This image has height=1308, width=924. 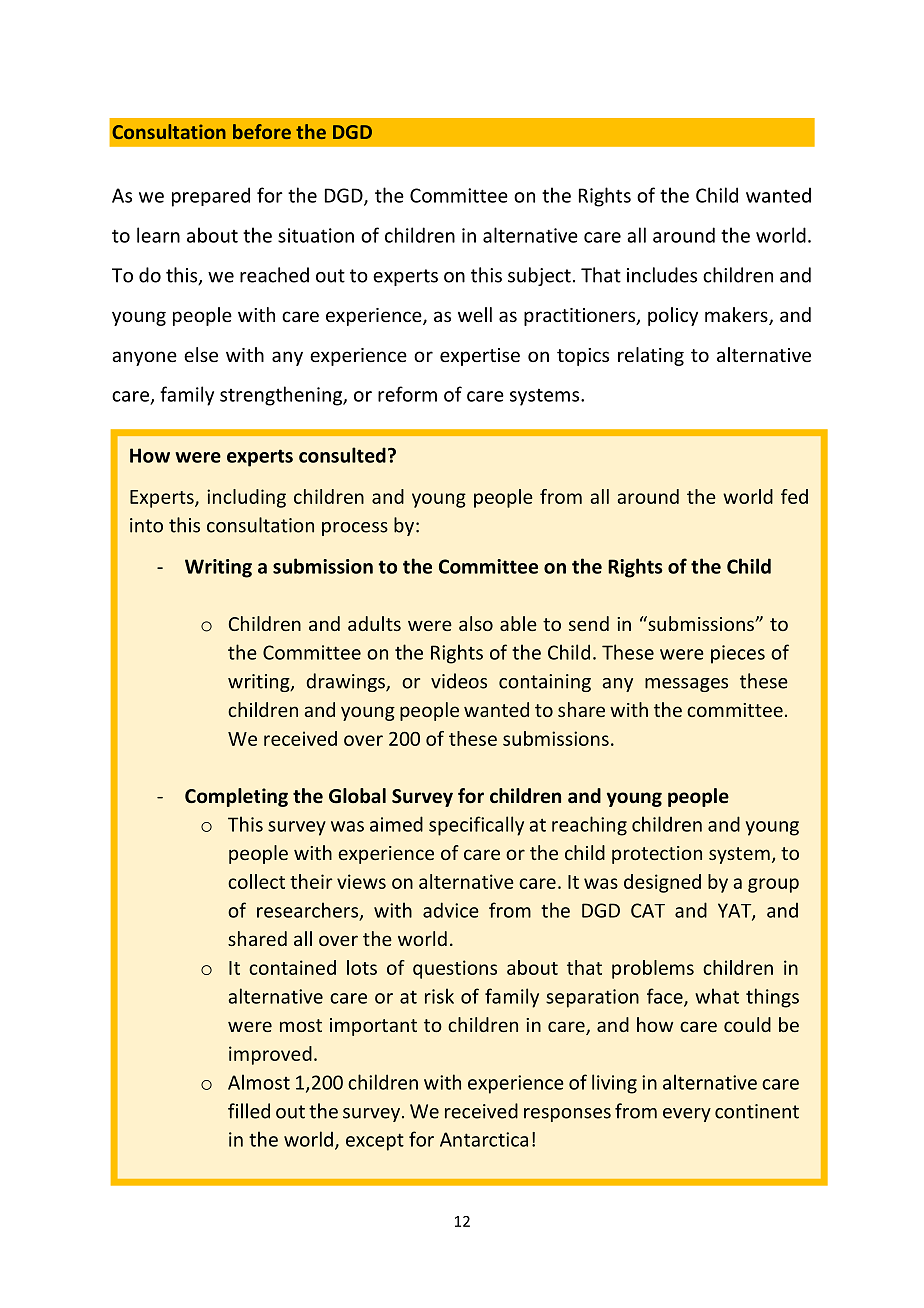 I want to click on drawings, so click(x=347, y=682).
